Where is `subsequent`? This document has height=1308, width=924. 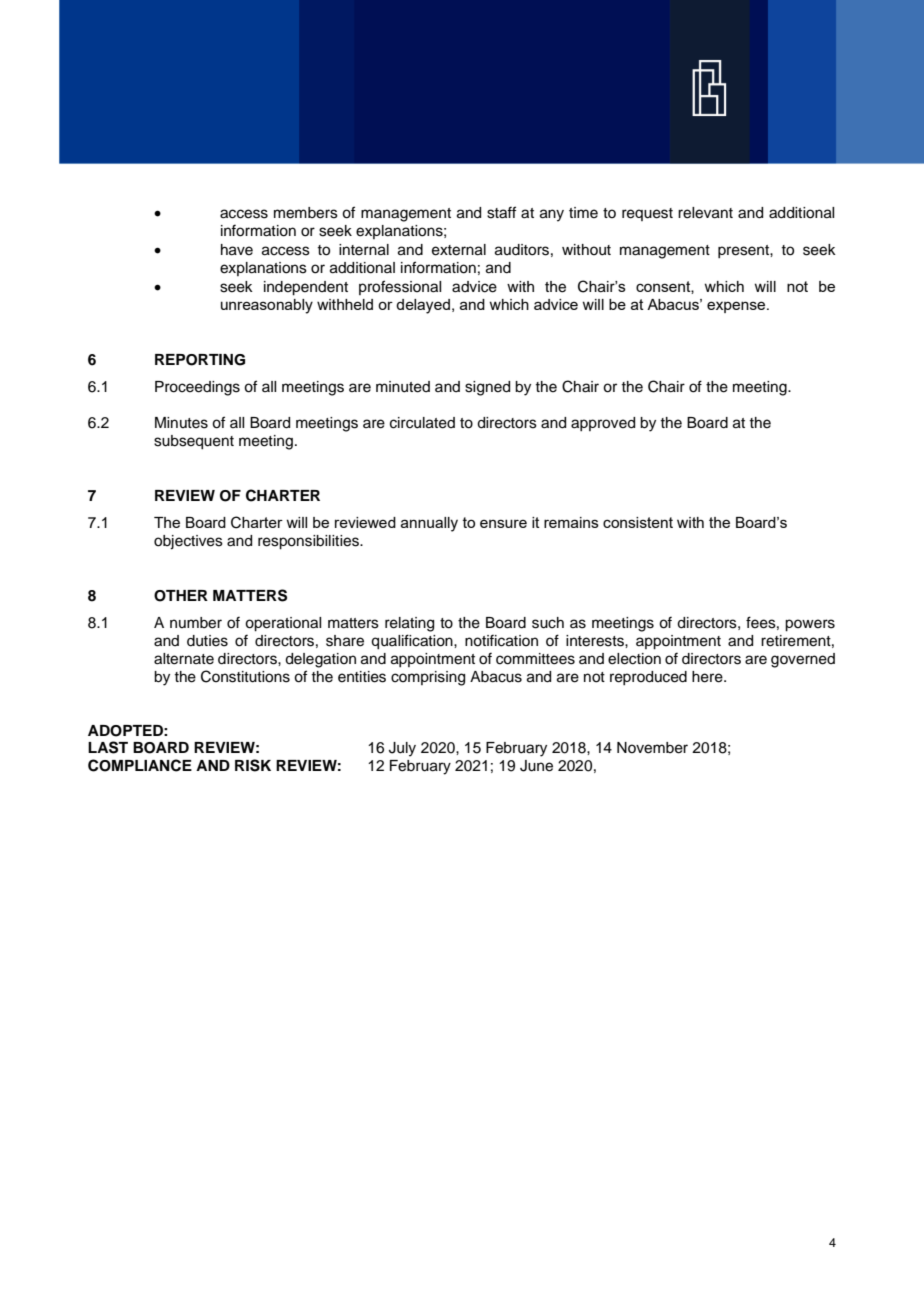
subsequent is located at coordinates (194, 442).
